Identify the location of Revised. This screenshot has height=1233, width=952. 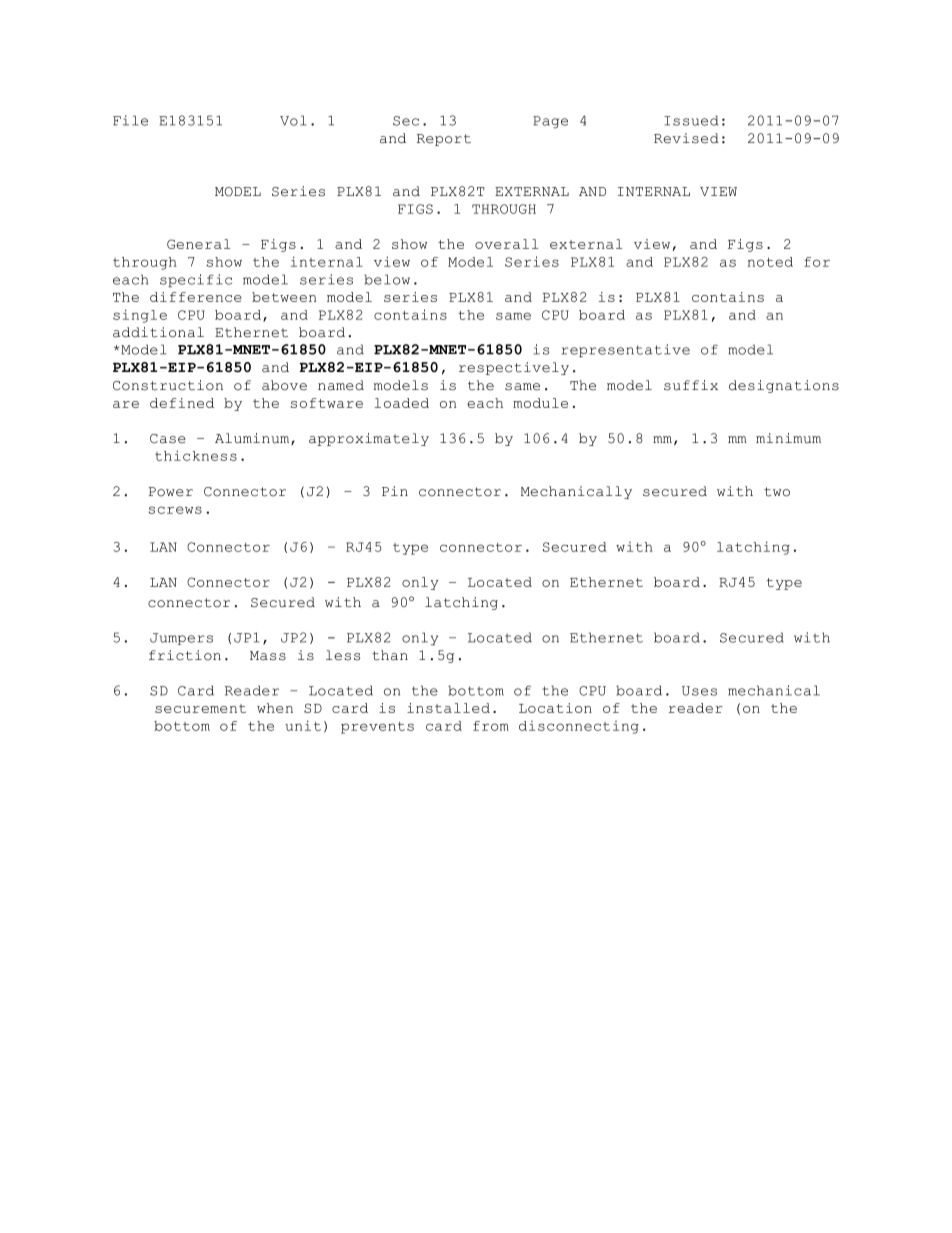
(686, 138).
